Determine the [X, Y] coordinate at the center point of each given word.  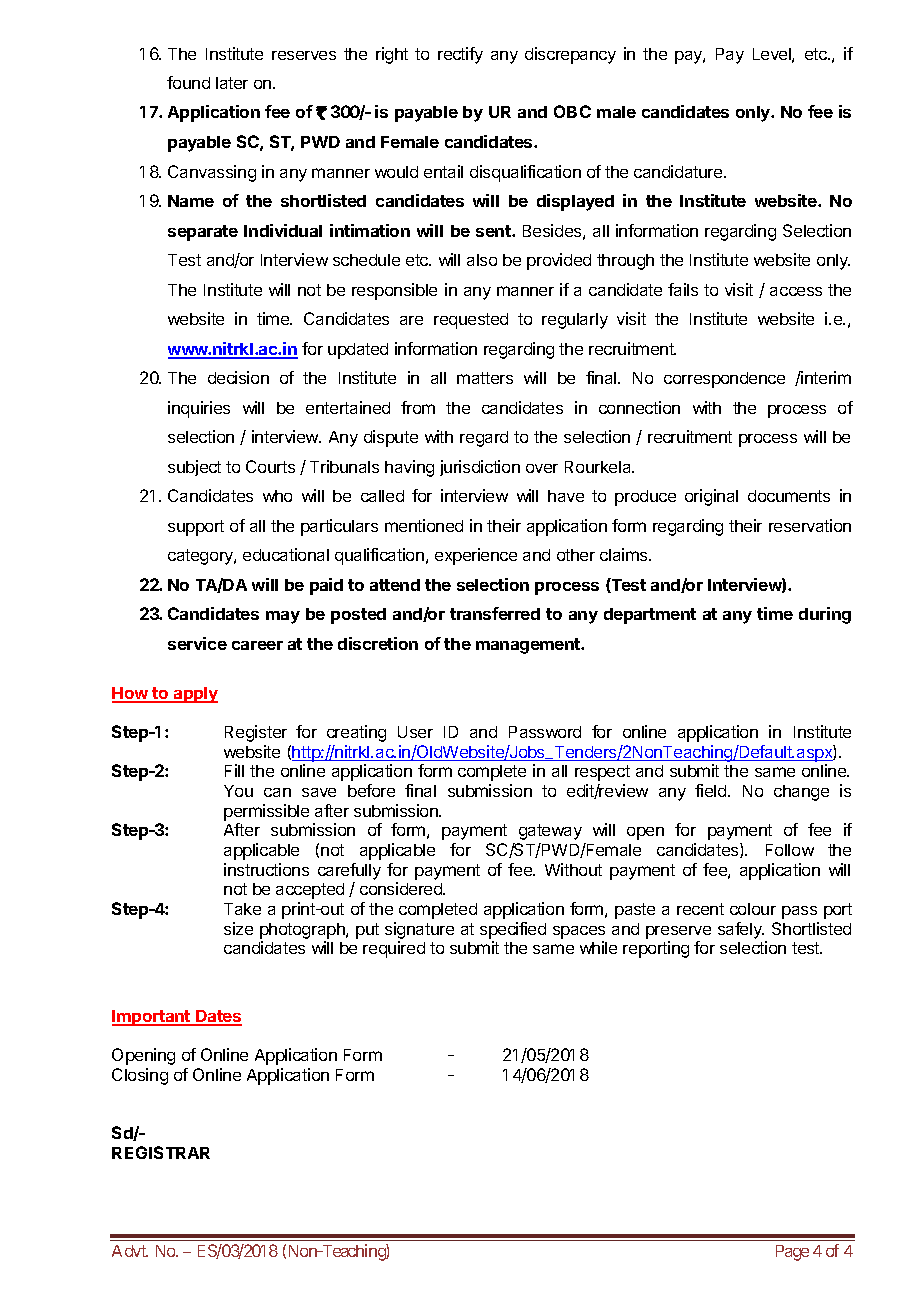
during [825, 615]
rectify [460, 55]
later [232, 83]
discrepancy [570, 55]
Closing [140, 1076]
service [197, 643]
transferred [495, 613]
